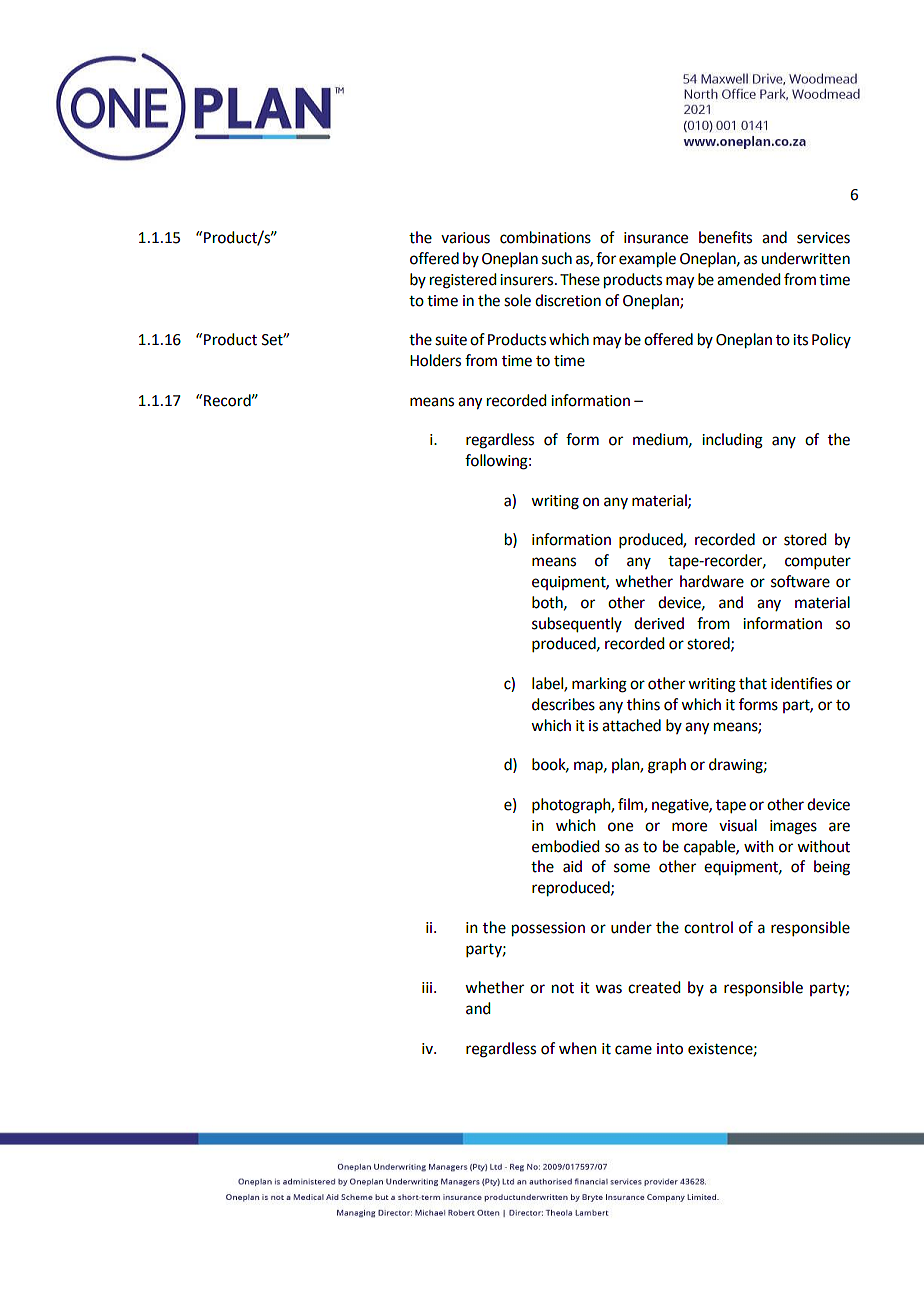  What do you see at coordinates (633, 1050) in the page?
I see `came` at bounding box center [633, 1050].
